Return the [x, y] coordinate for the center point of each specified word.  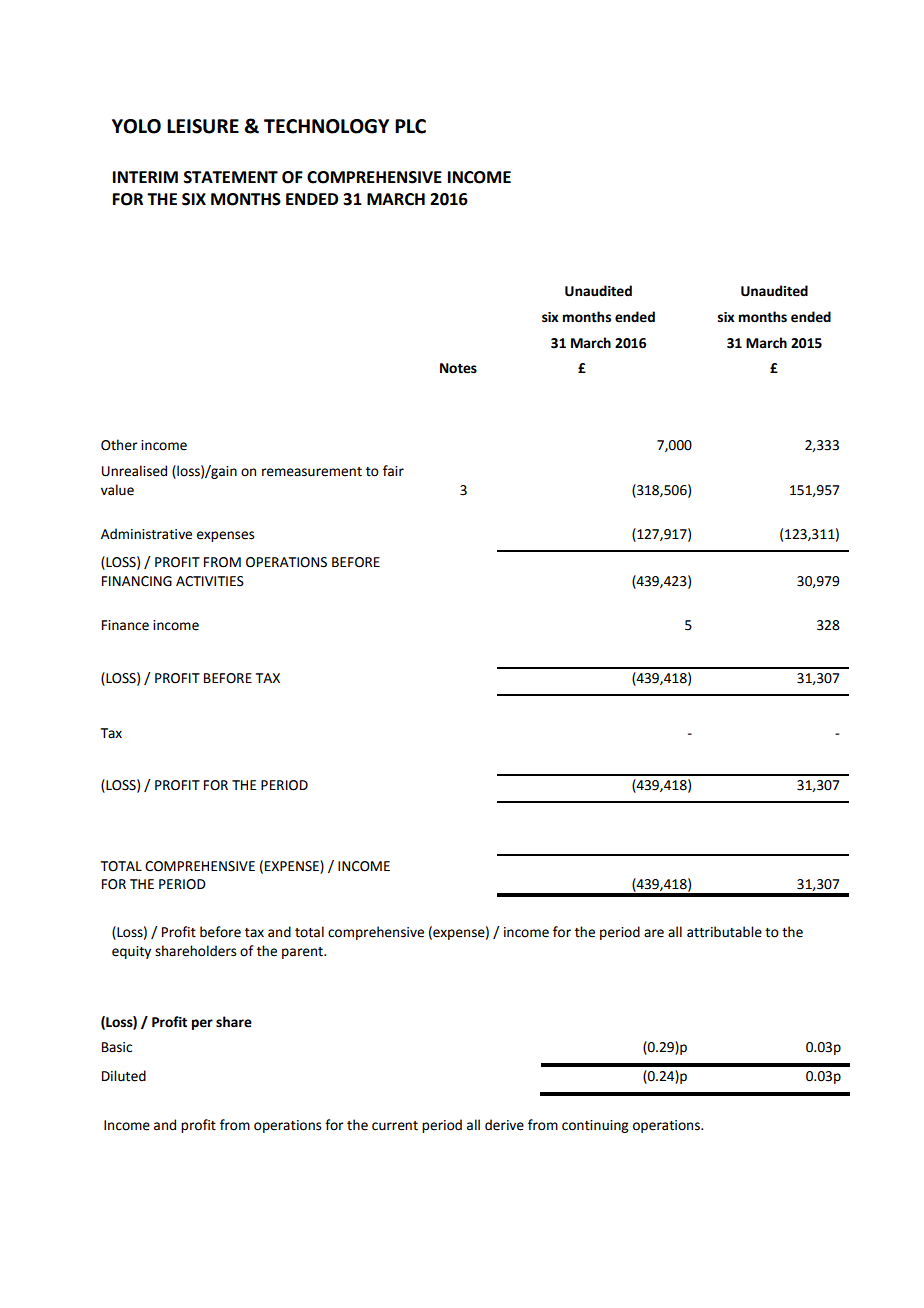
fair [393, 471]
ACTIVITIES [210, 581]
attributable [724, 932]
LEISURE [203, 126]
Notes [458, 368]
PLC [410, 126]
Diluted [124, 1076]
